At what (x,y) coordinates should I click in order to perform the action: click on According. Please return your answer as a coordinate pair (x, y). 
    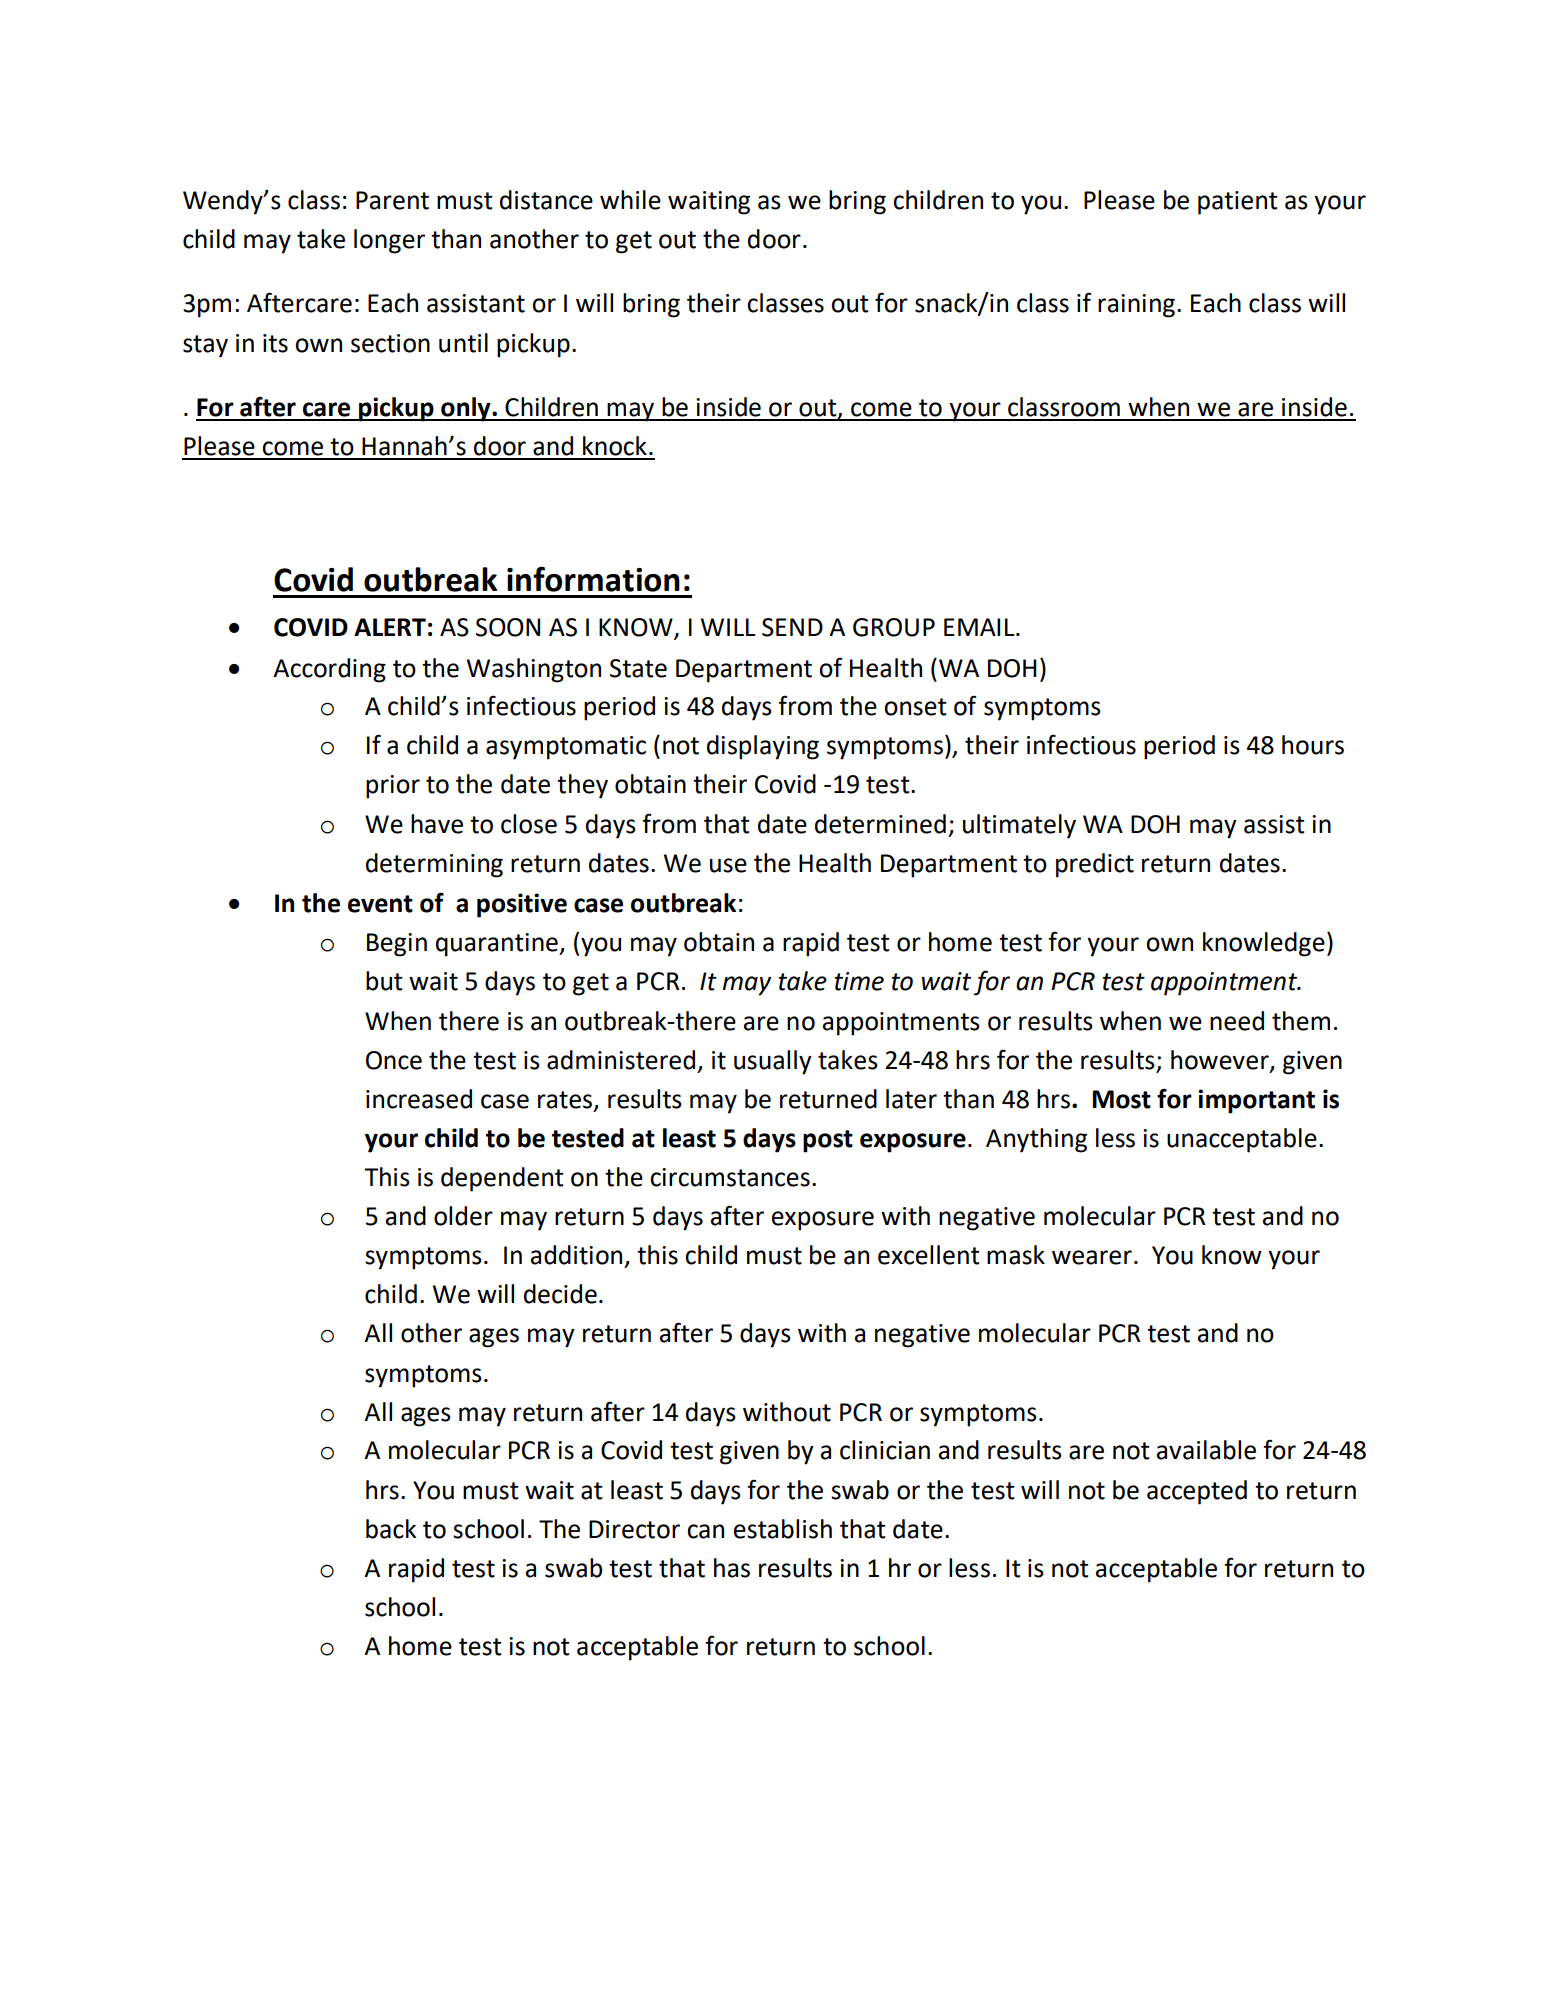
    Looking at the image, I should click on (329, 670).
